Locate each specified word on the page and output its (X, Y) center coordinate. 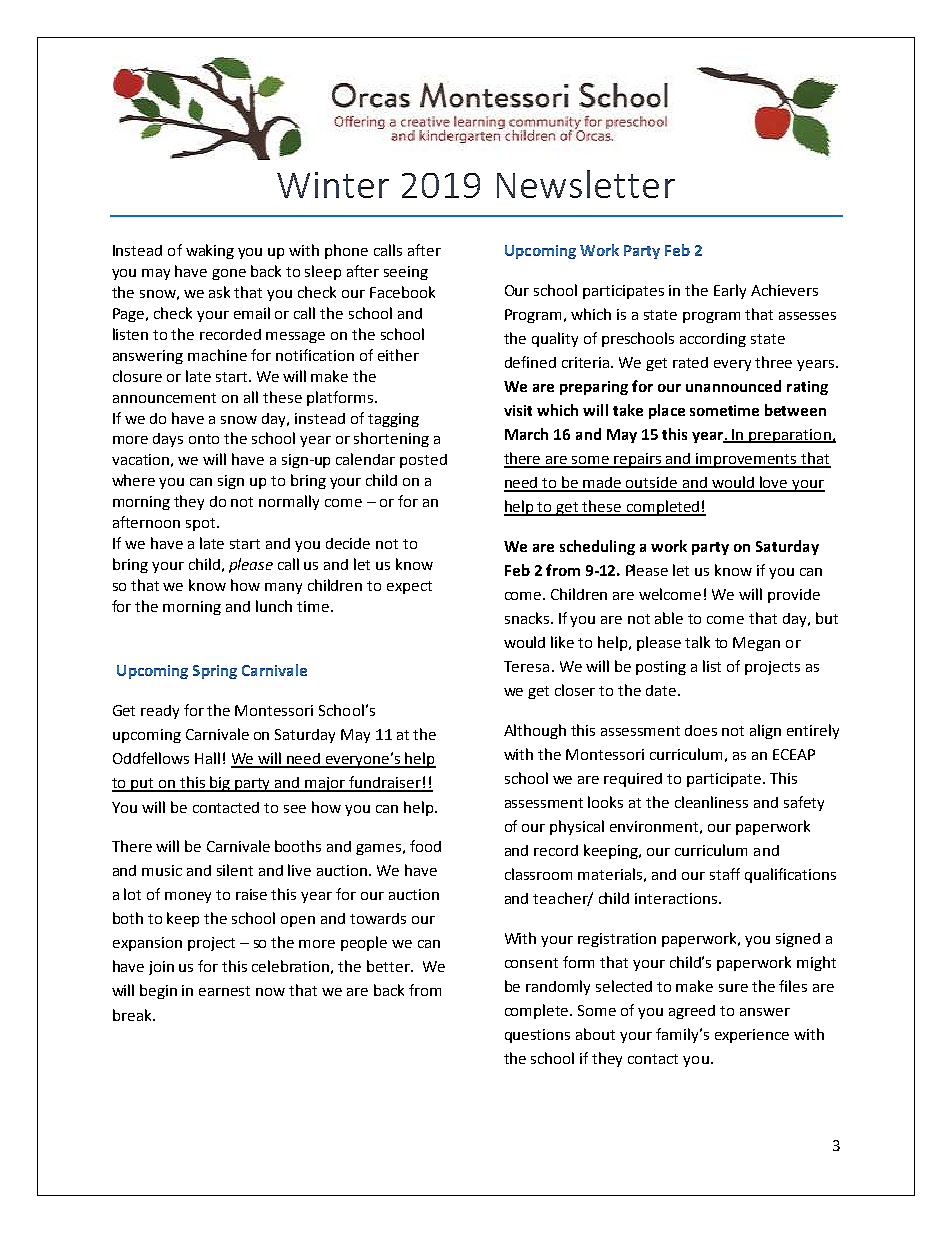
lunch (274, 606)
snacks (528, 618)
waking (210, 251)
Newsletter (586, 184)
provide (794, 596)
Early (730, 291)
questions (537, 1036)
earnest (224, 991)
